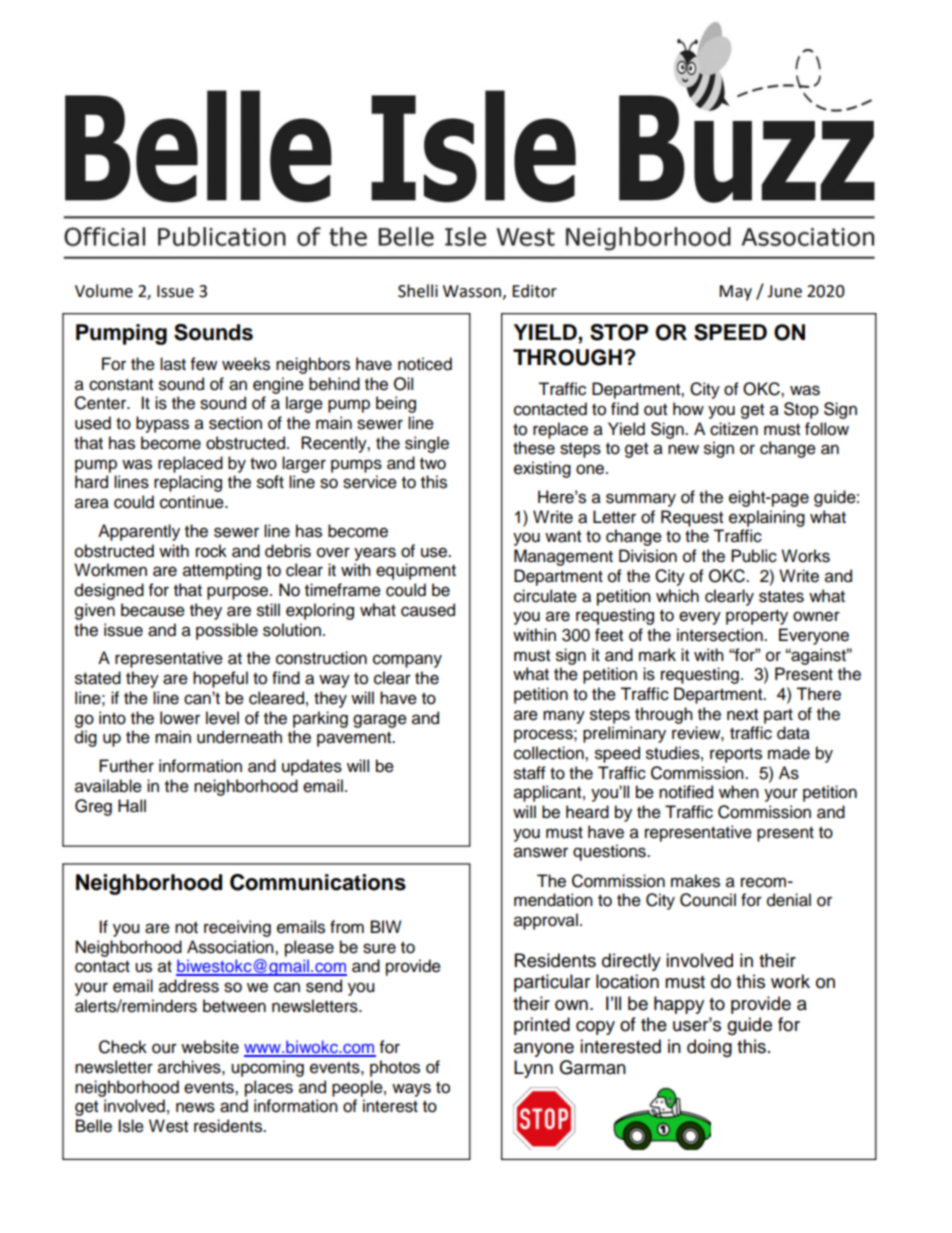 The image size is (952, 1233). I want to click on Shelli, so click(418, 291).
